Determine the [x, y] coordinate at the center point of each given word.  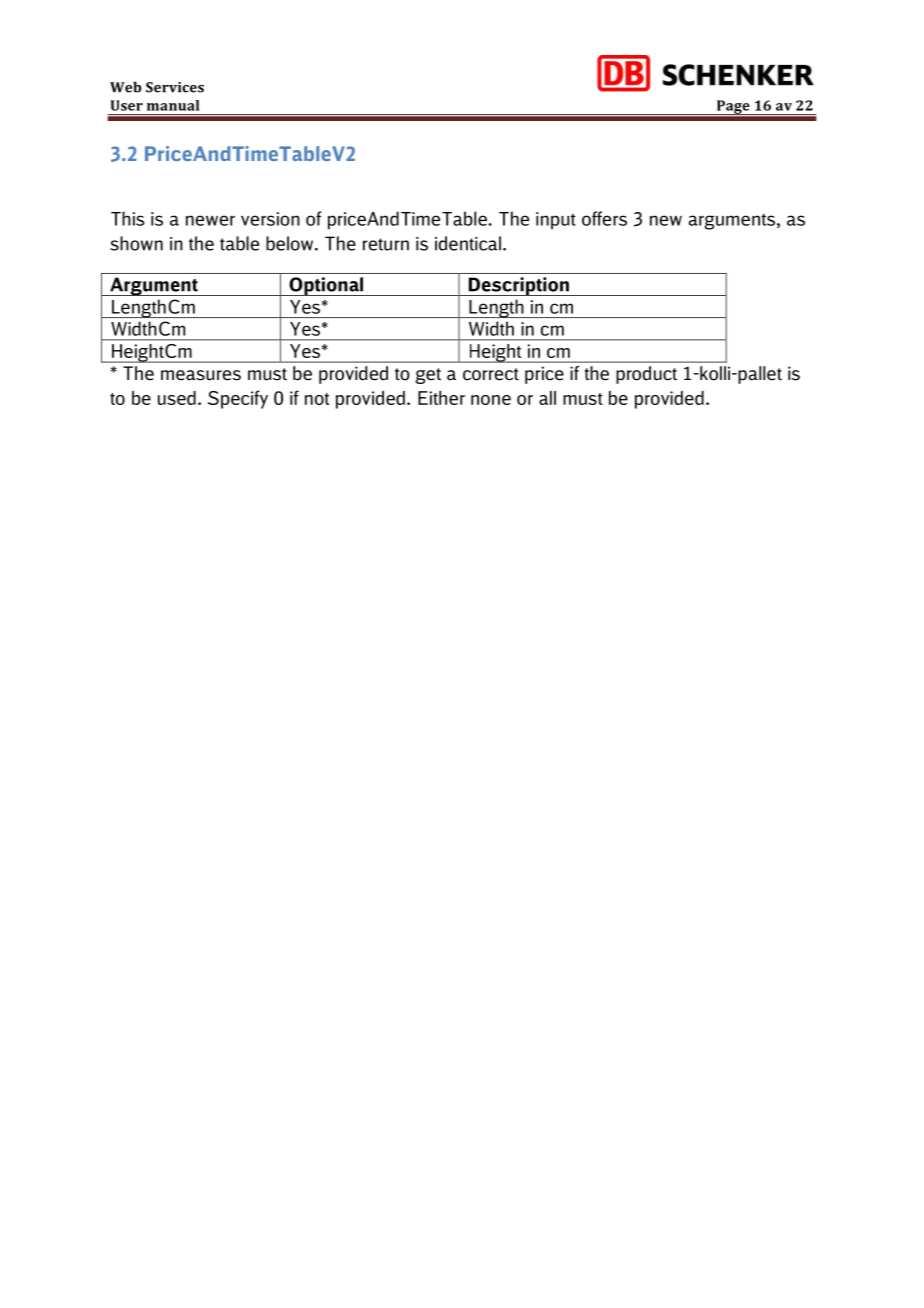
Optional [326, 286]
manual [173, 105]
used [177, 398]
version [270, 219]
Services [175, 87]
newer [210, 220]
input [556, 221]
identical [468, 243]
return [386, 244]
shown [136, 243]
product [647, 375]
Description [518, 286]
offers [604, 218]
